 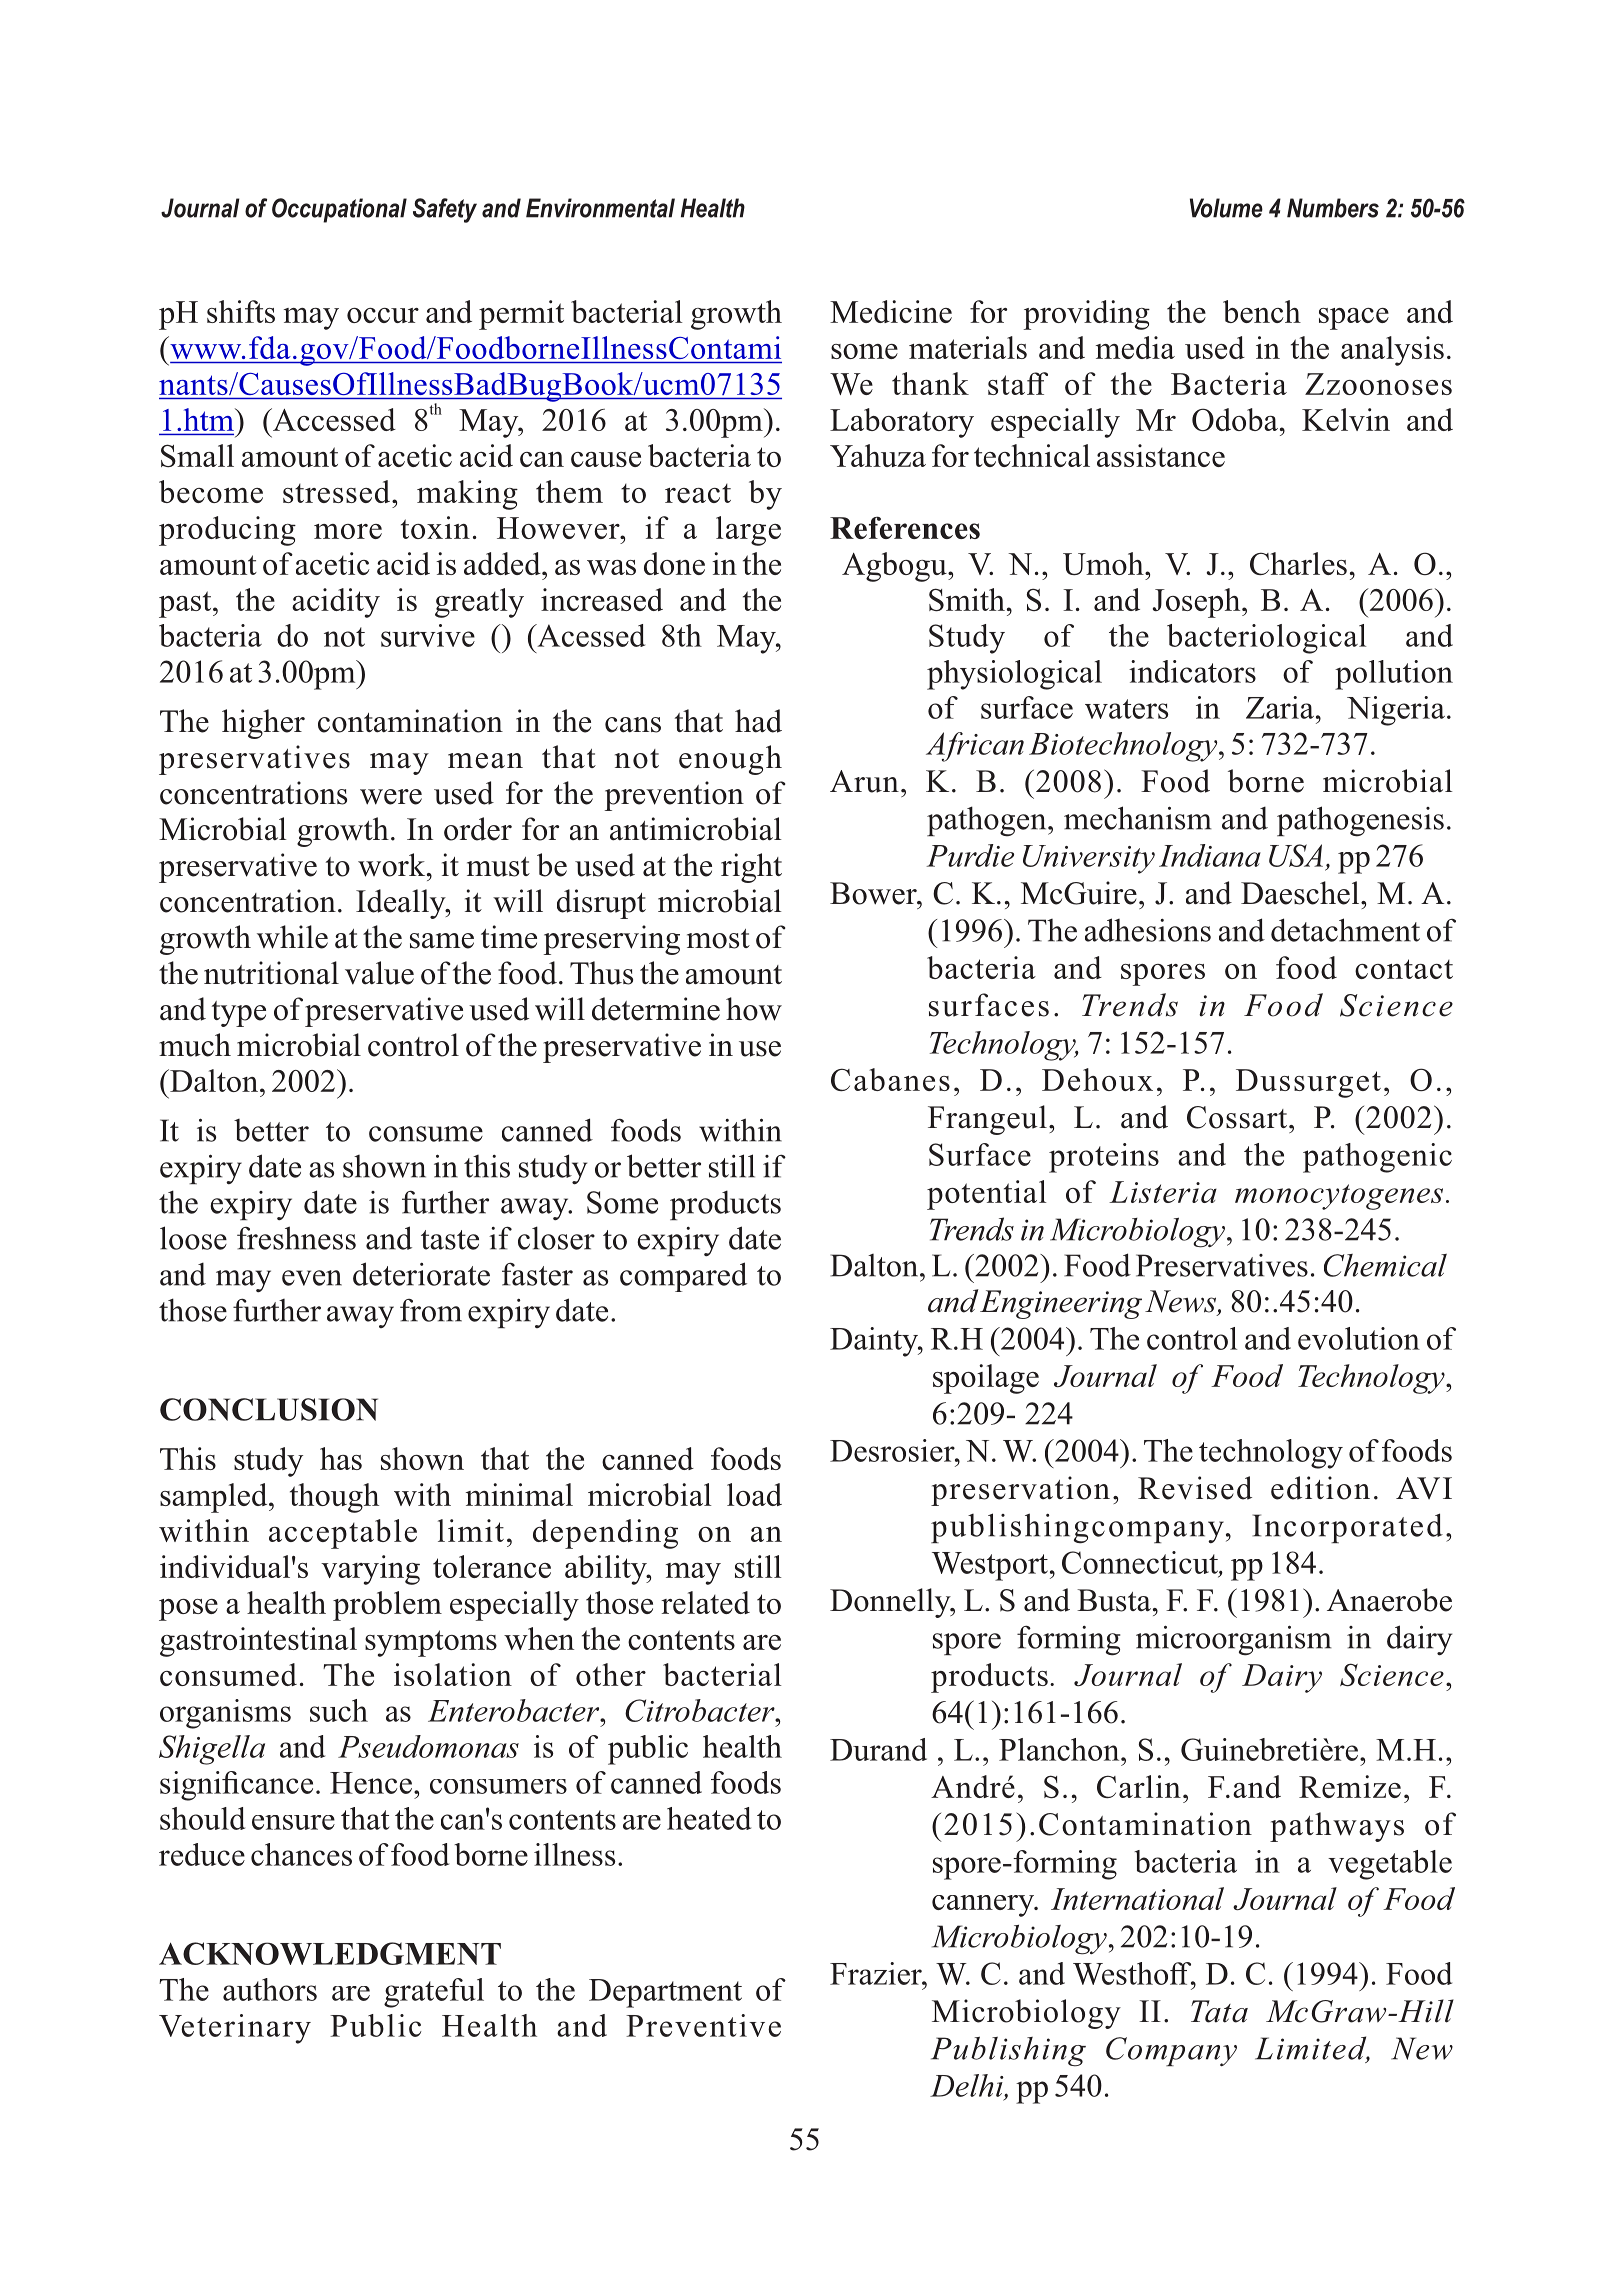 I want to click on bench, so click(x=1262, y=311).
